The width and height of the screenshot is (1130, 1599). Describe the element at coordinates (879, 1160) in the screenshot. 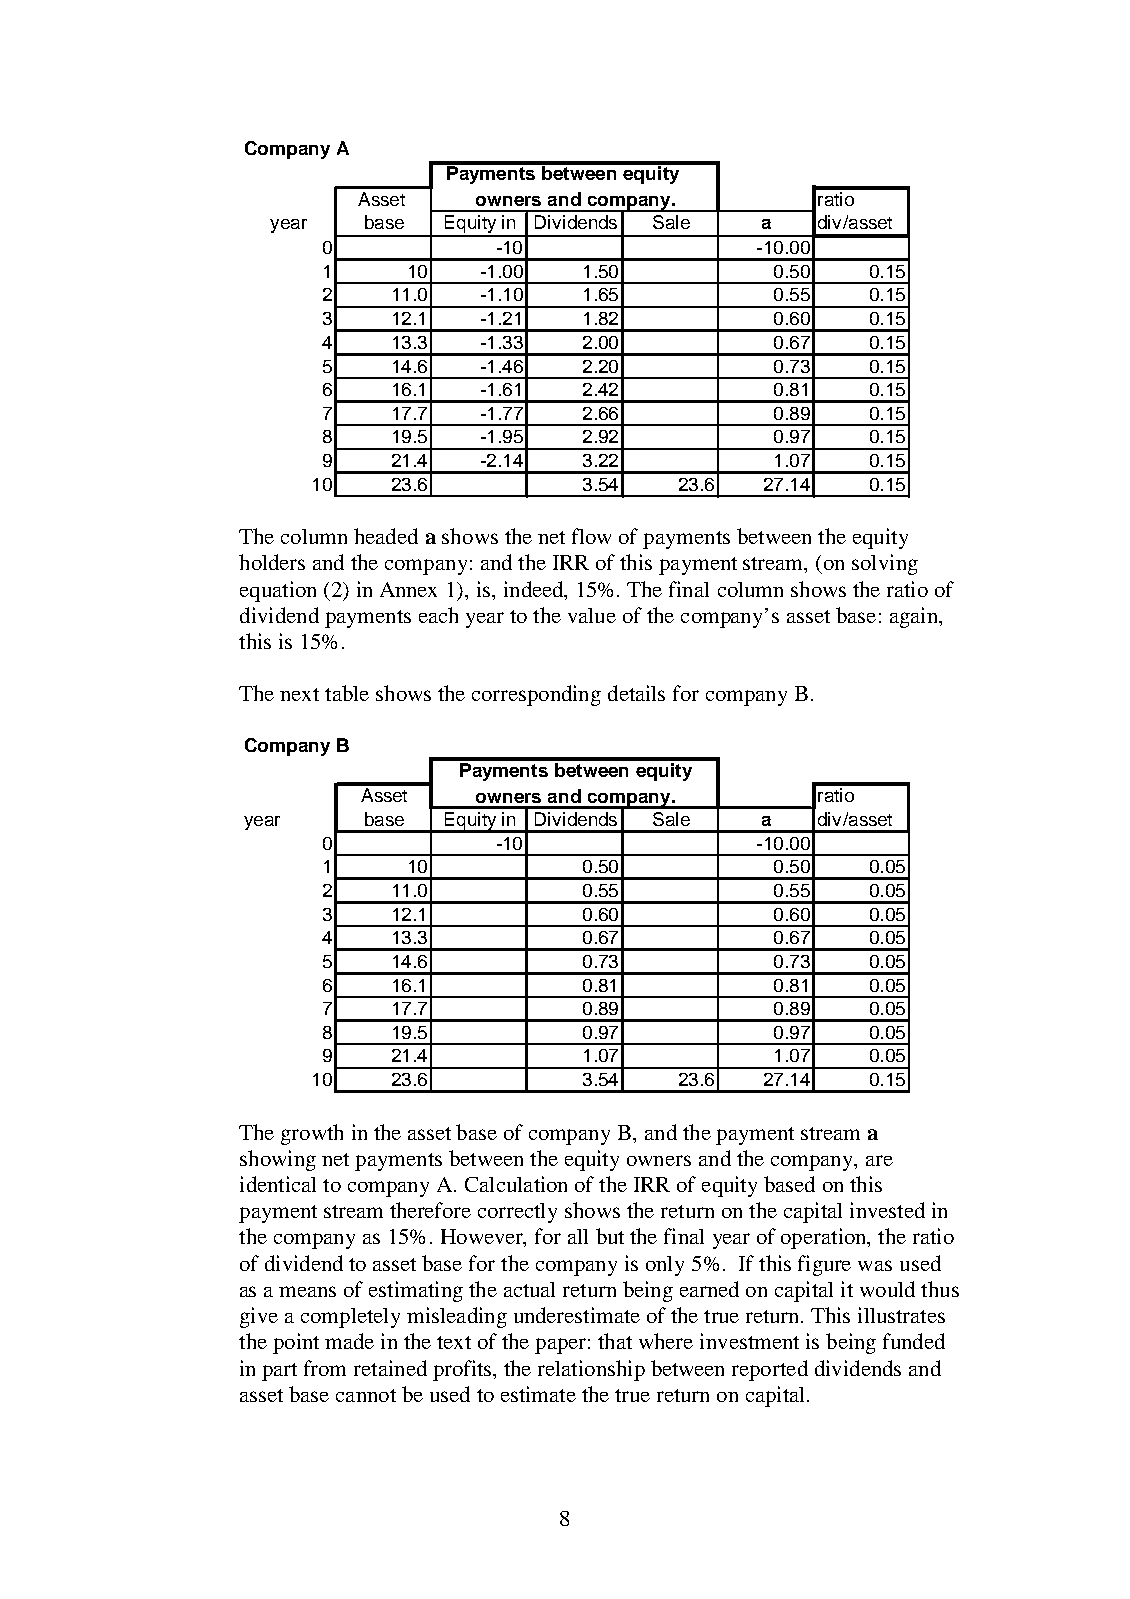

I see `are` at that location.
